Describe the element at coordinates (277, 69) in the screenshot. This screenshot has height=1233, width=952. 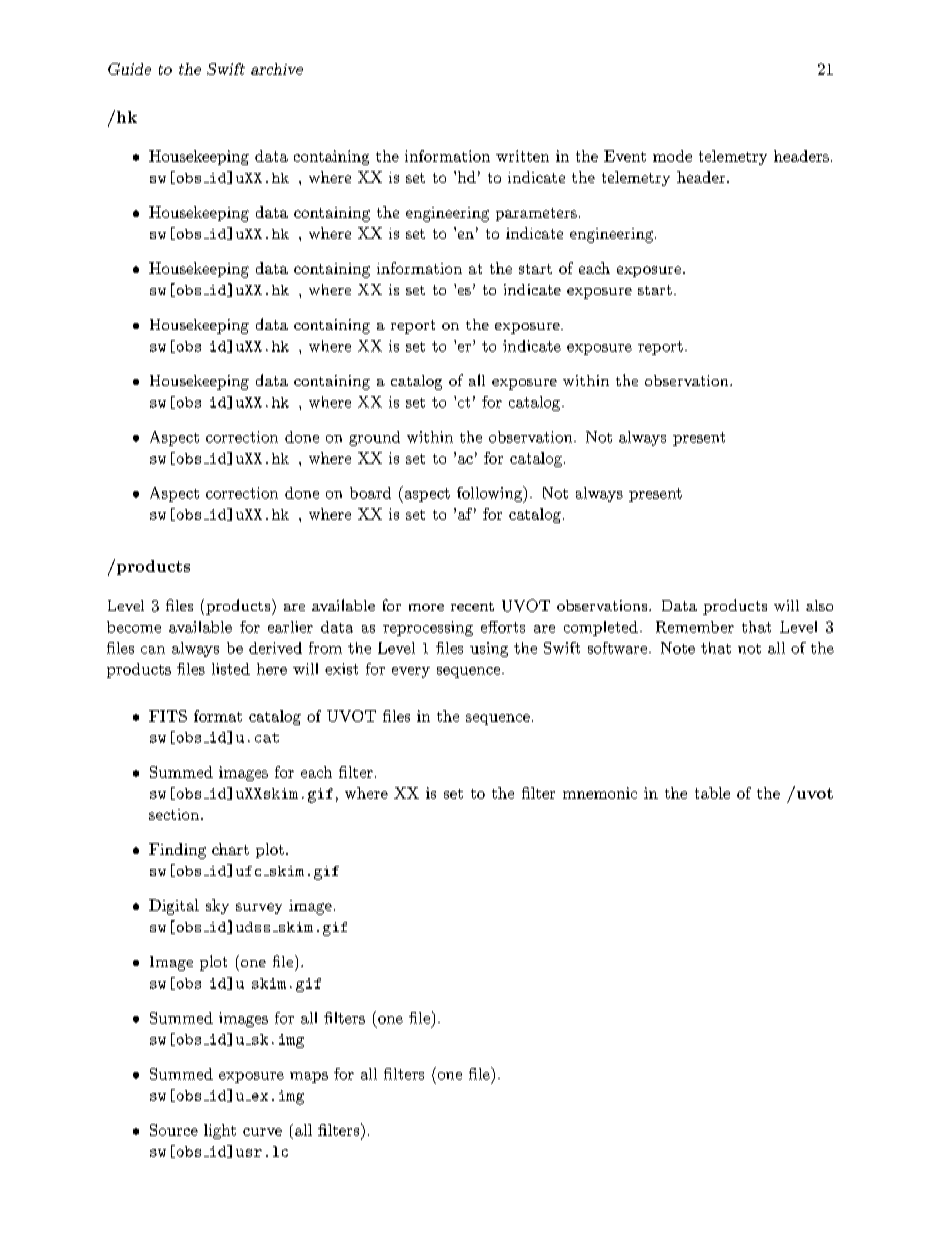
I see `archive` at that location.
